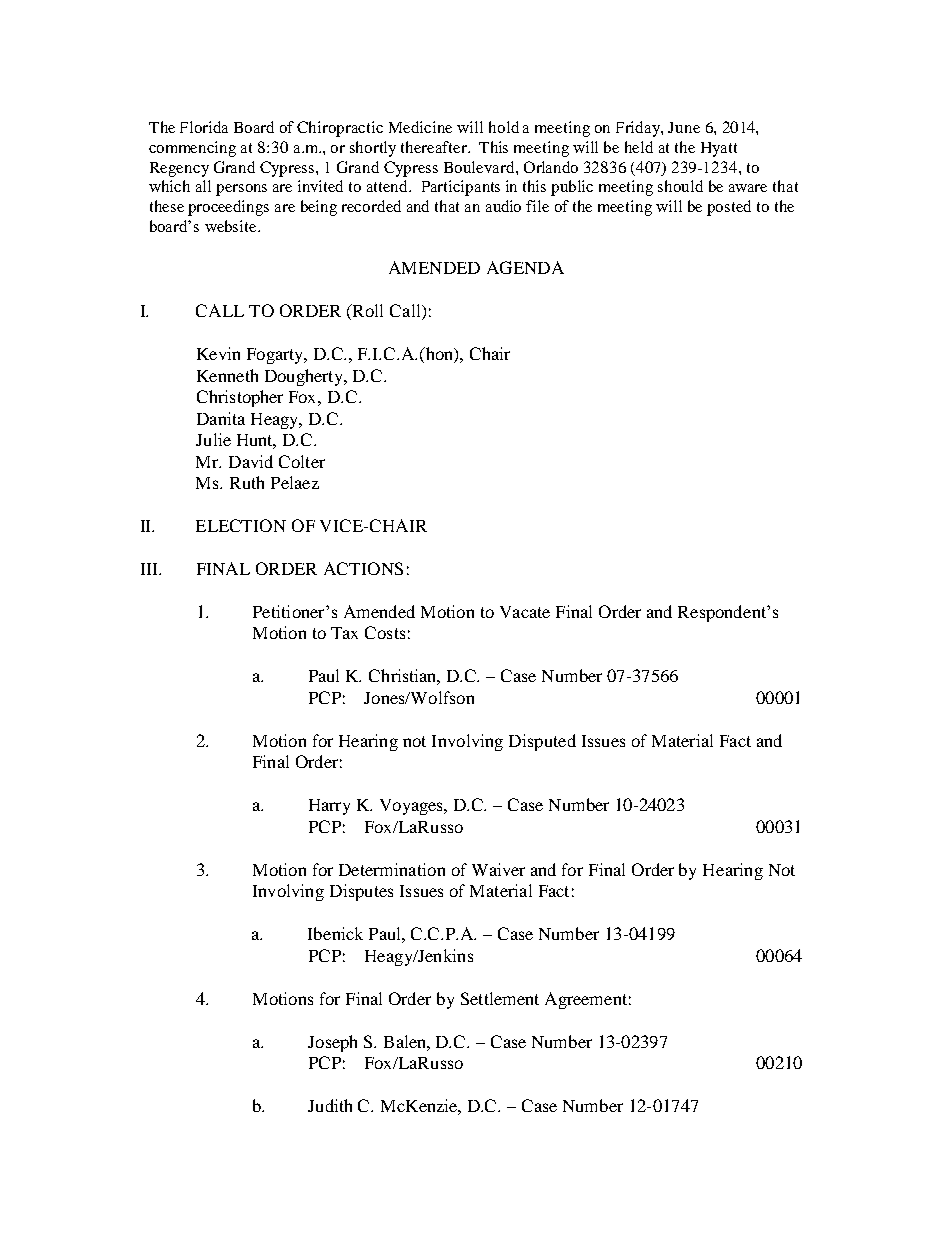  What do you see at coordinates (684, 127) in the page?
I see `June` at bounding box center [684, 127].
